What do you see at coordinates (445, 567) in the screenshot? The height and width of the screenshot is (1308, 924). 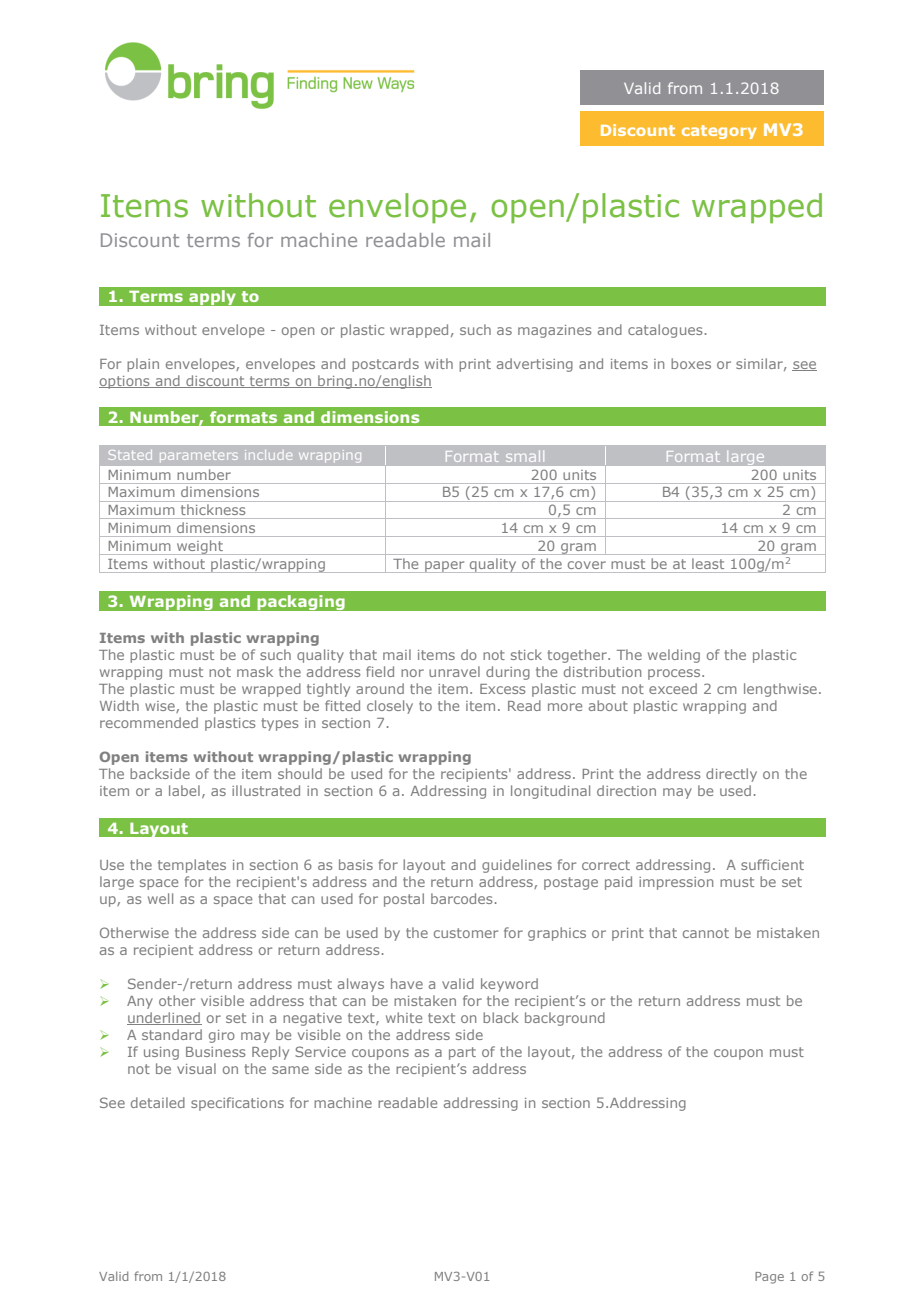 I see `paper` at bounding box center [445, 567].
